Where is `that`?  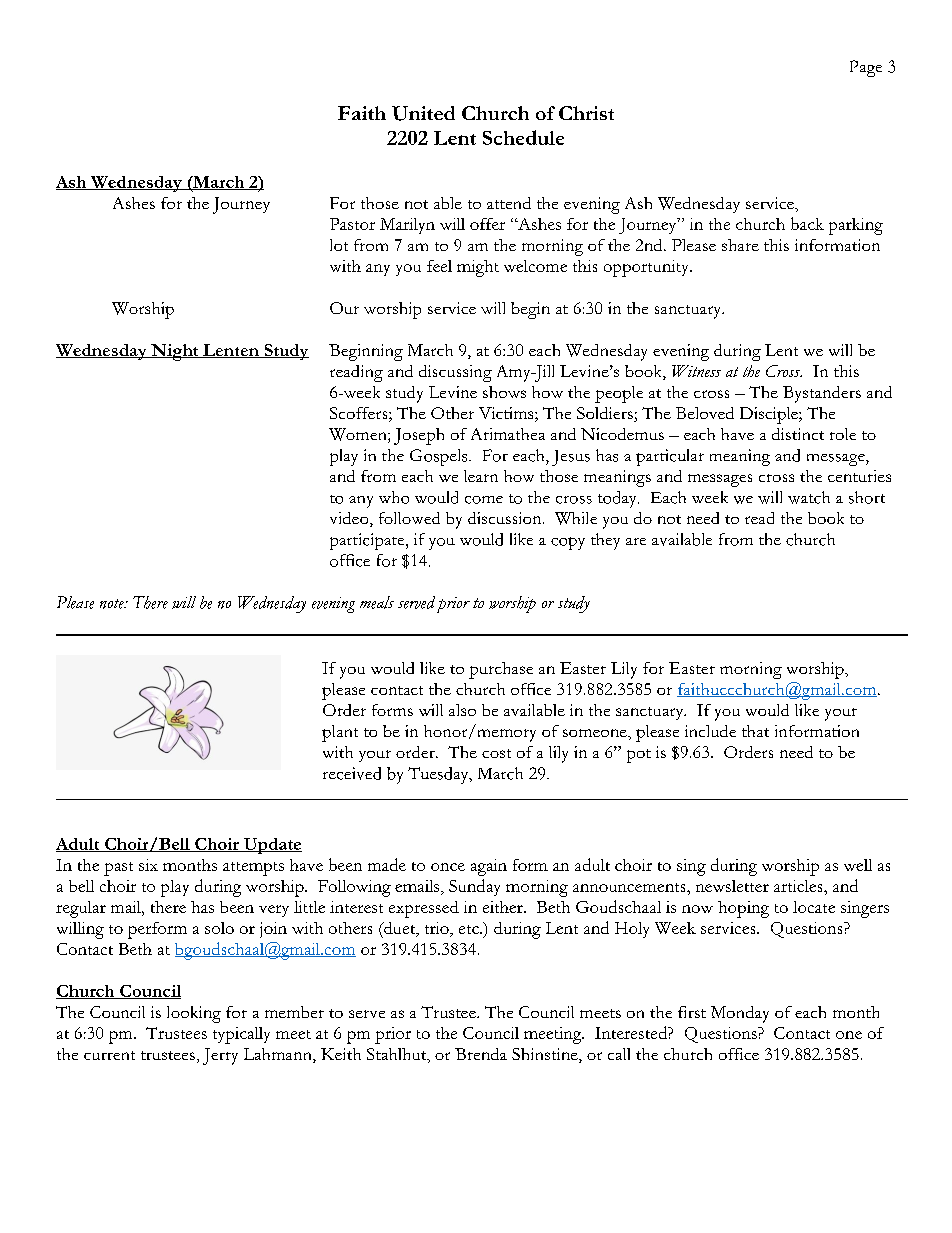
that is located at coordinates (755, 731).
